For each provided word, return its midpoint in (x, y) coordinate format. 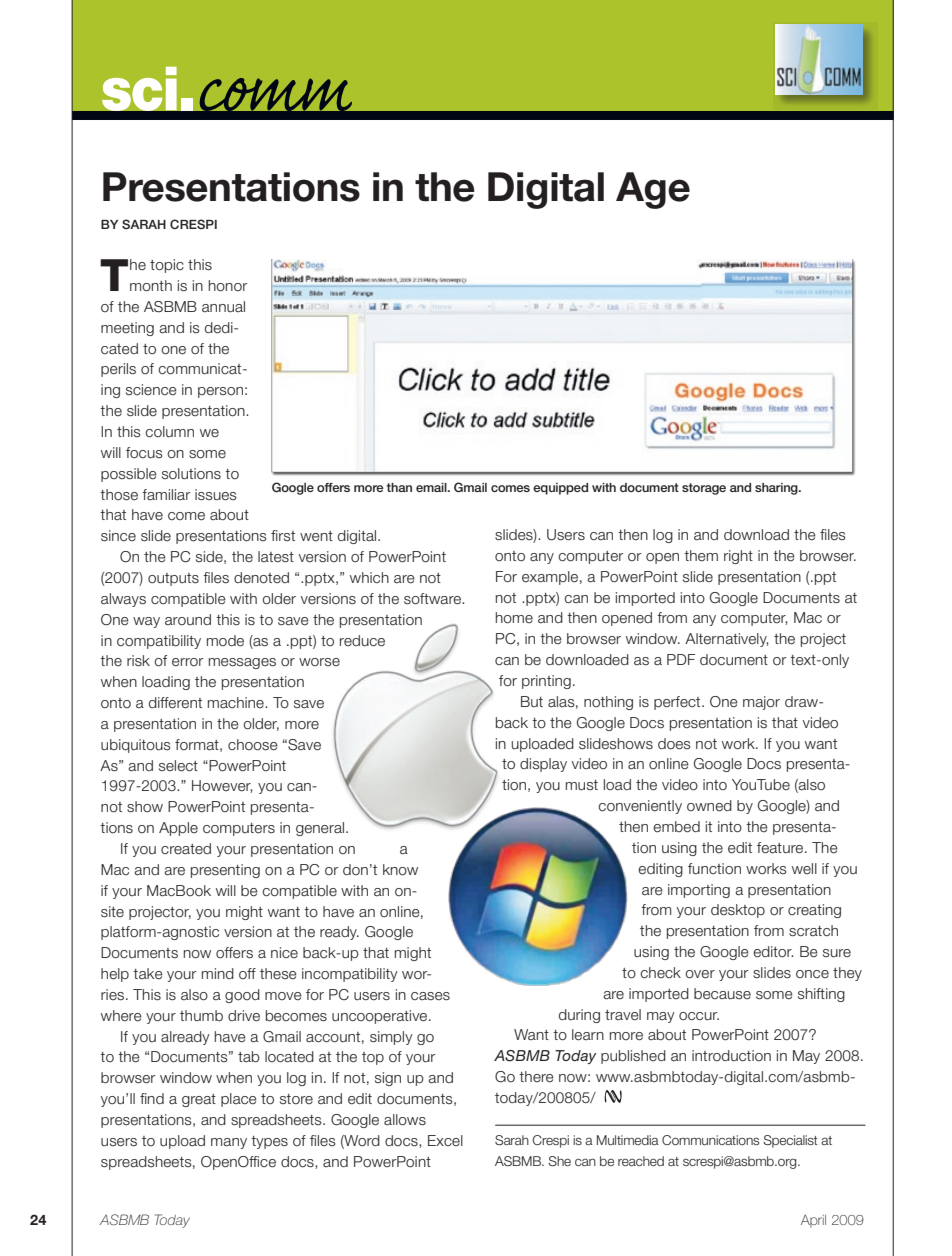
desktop (738, 911)
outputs (173, 579)
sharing (777, 489)
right (738, 557)
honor (228, 286)
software (434, 599)
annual (223, 307)
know (400, 870)
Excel (445, 1141)
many (229, 1143)
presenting (225, 871)
